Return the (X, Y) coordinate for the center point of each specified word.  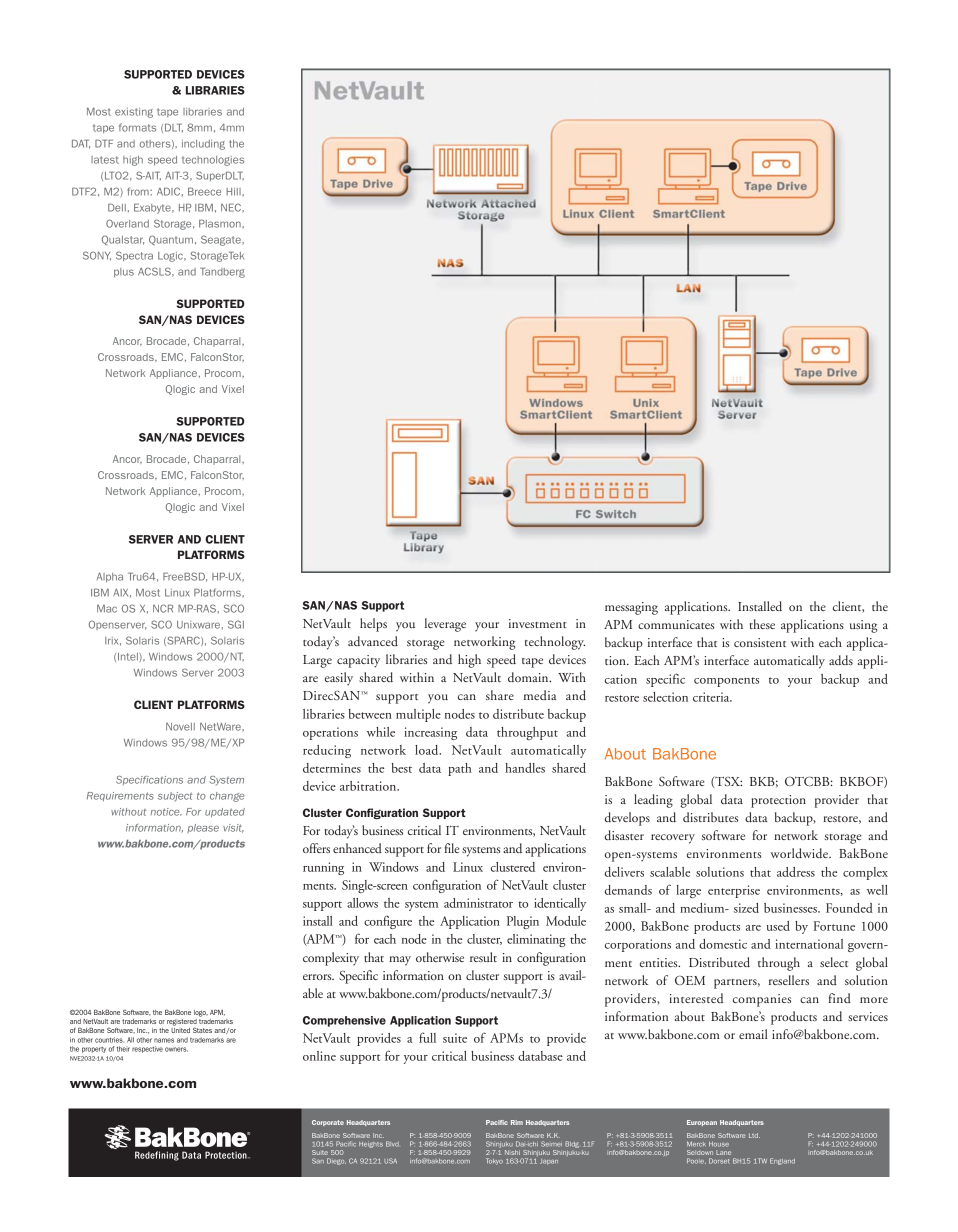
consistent (760, 642)
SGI (236, 624)
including (203, 145)
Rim (517, 1122)
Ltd (754, 1135)
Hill (234, 192)
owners (176, 1049)
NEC (232, 207)
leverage (445, 625)
